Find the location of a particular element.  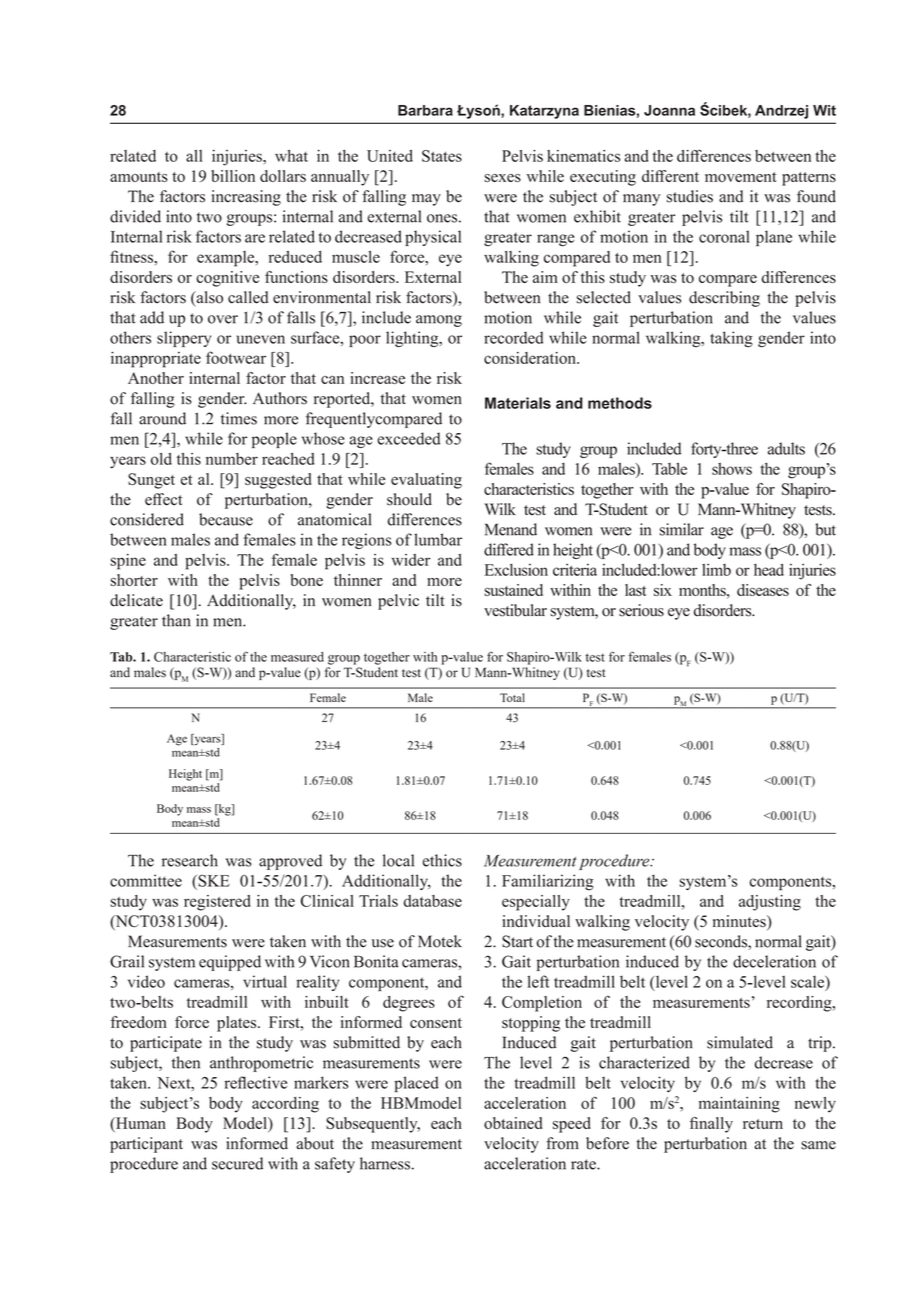

ethics is located at coordinates (442, 860).
